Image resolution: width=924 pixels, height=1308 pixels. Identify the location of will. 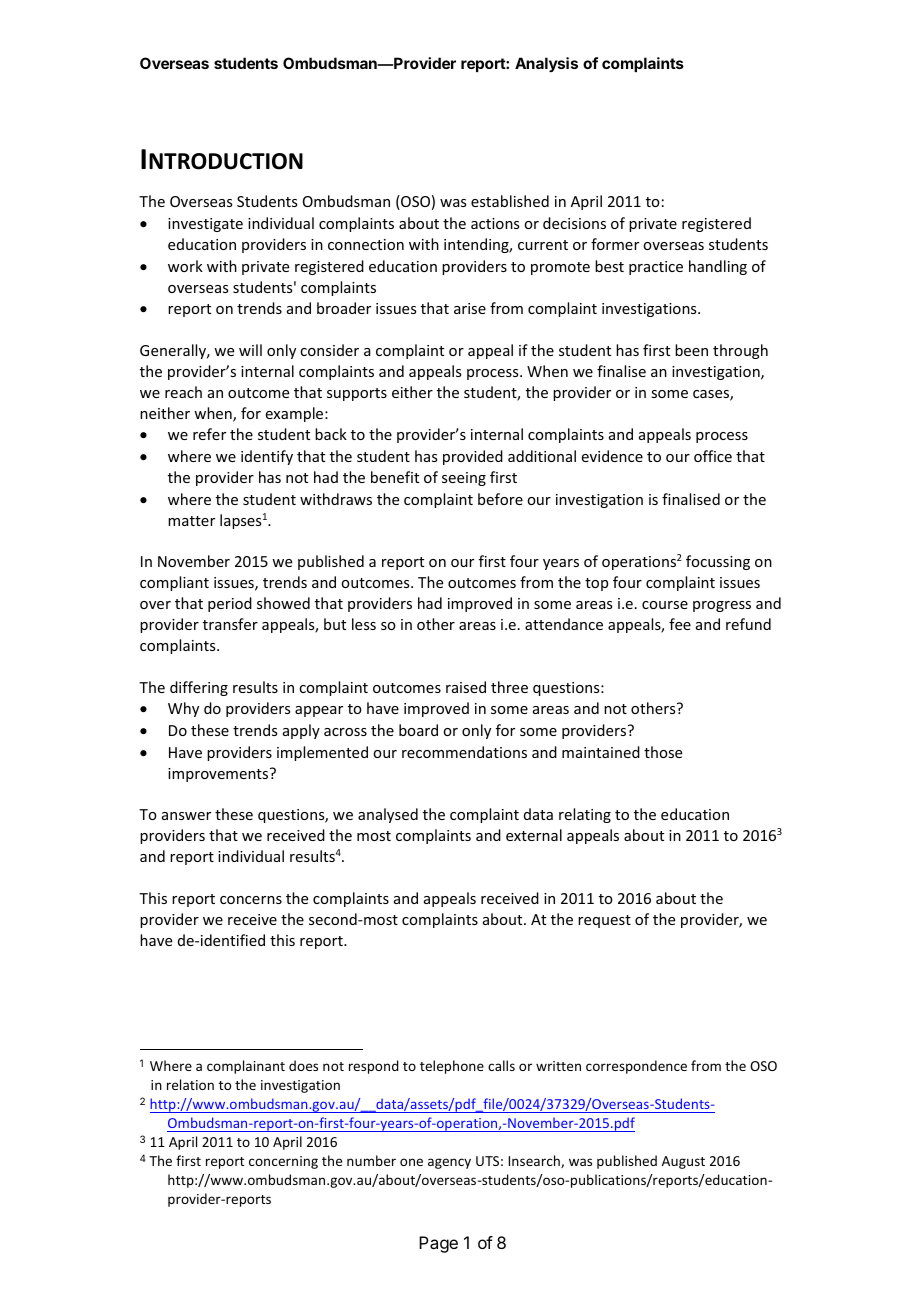
(250, 350).
